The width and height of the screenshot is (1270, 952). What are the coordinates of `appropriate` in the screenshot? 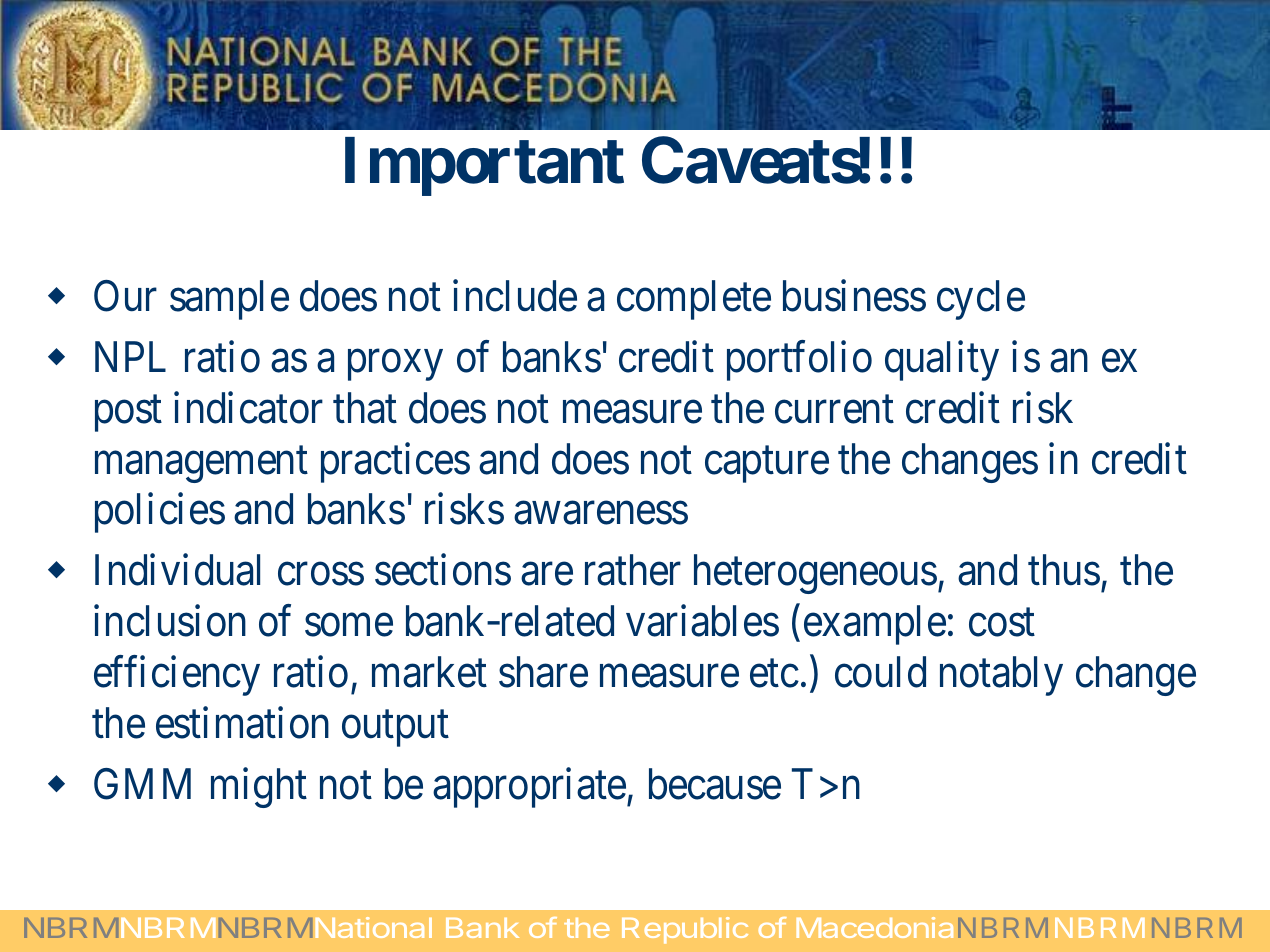 It's located at (529, 788).
